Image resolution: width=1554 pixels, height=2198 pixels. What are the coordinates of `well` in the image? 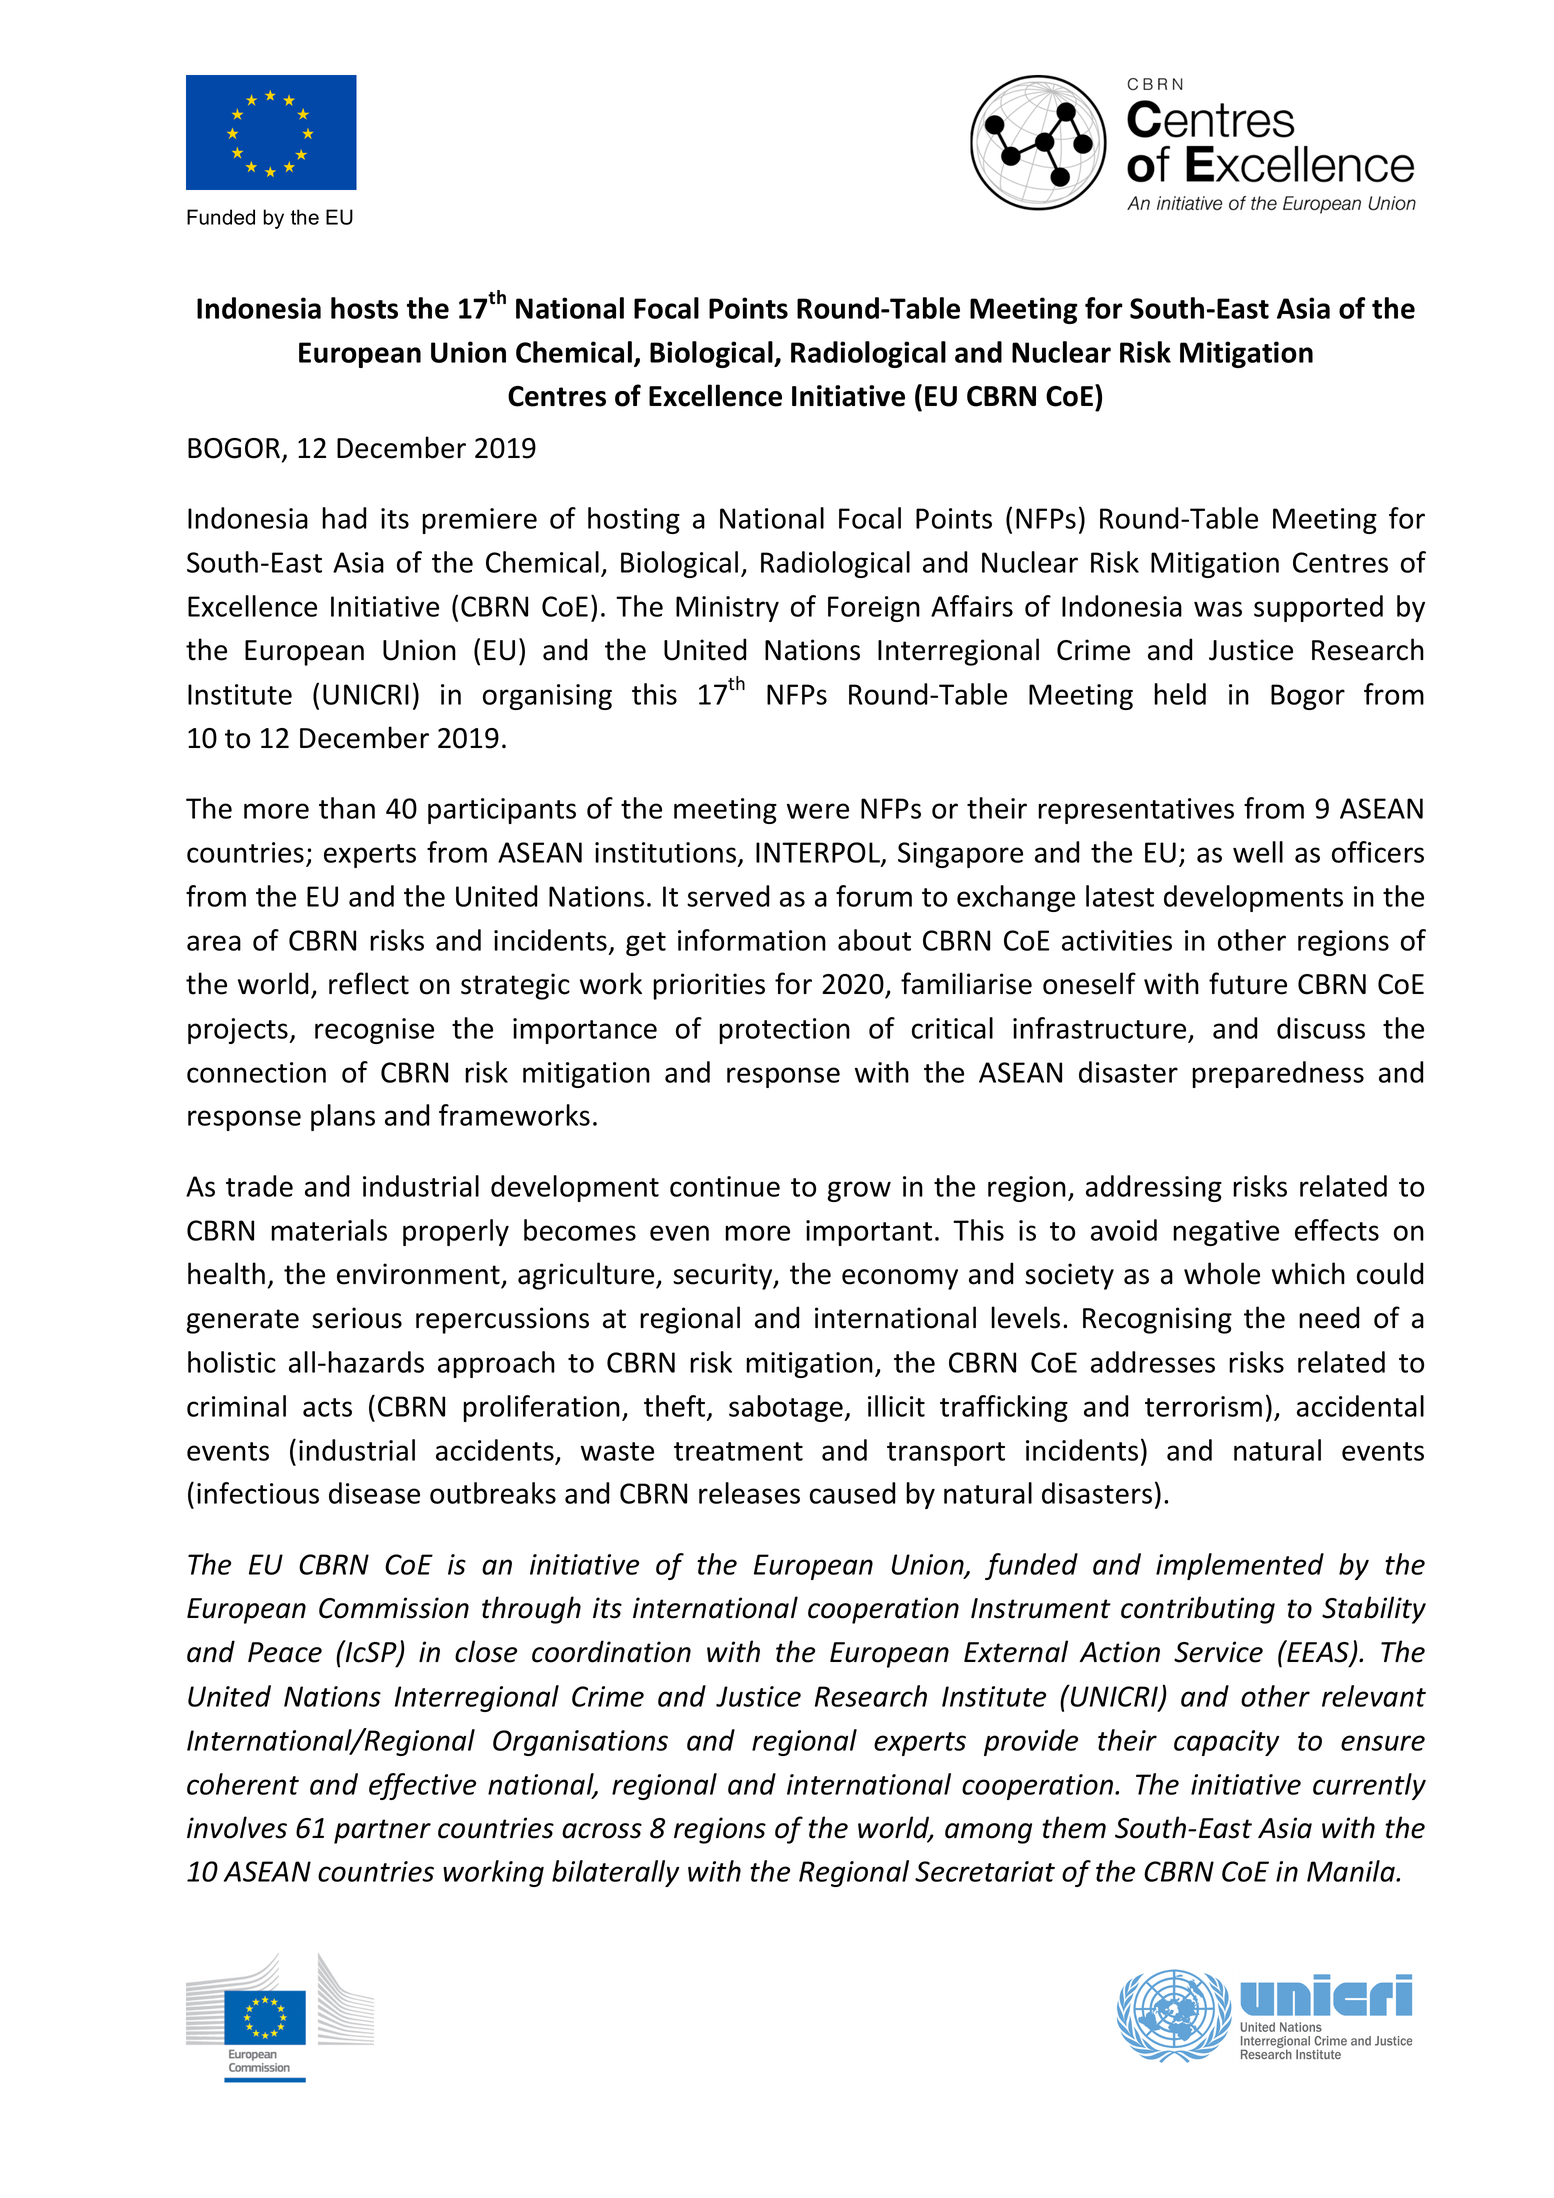 It's located at (1258, 852).
